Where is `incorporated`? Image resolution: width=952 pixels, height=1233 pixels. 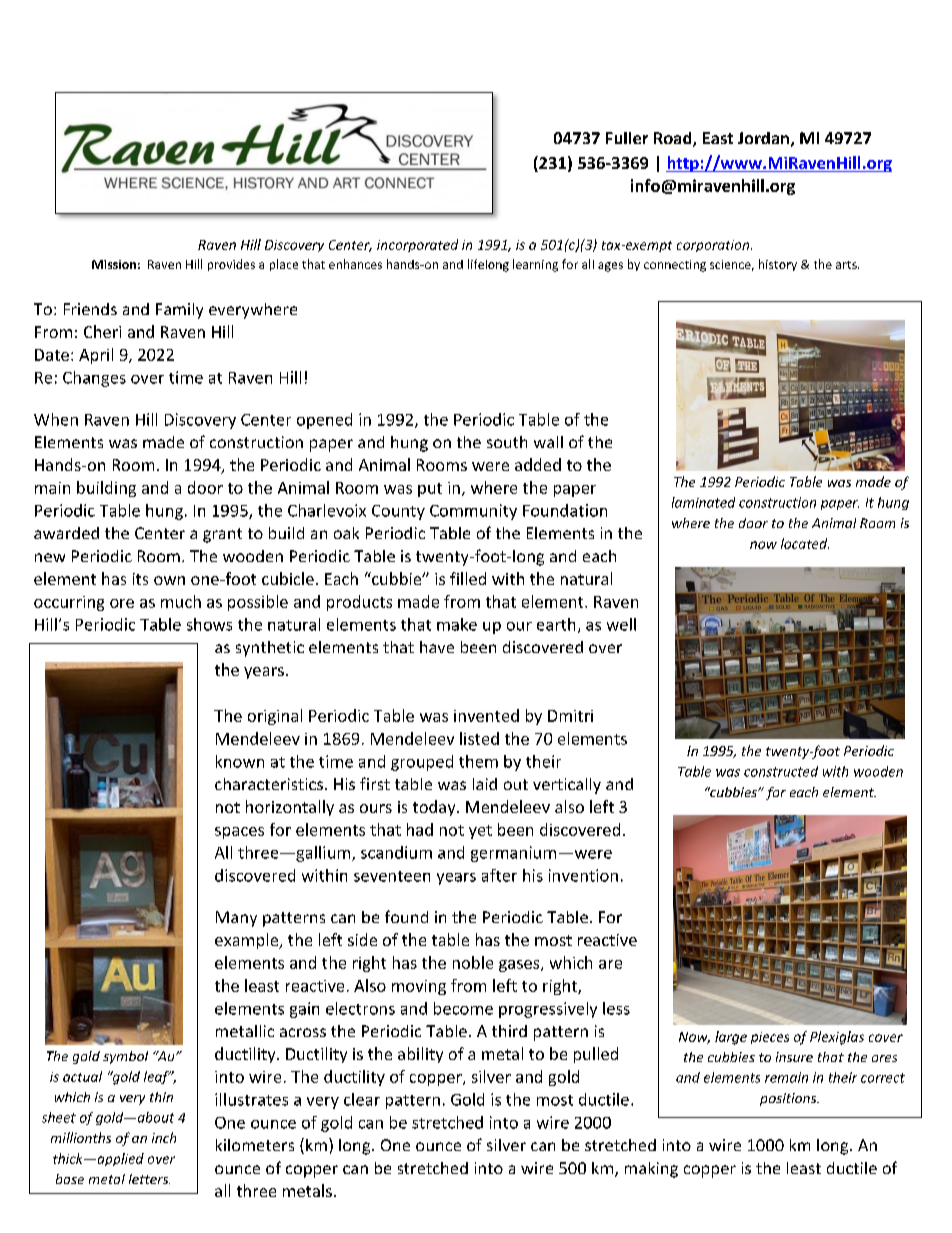
incorporated is located at coordinates (417, 245).
